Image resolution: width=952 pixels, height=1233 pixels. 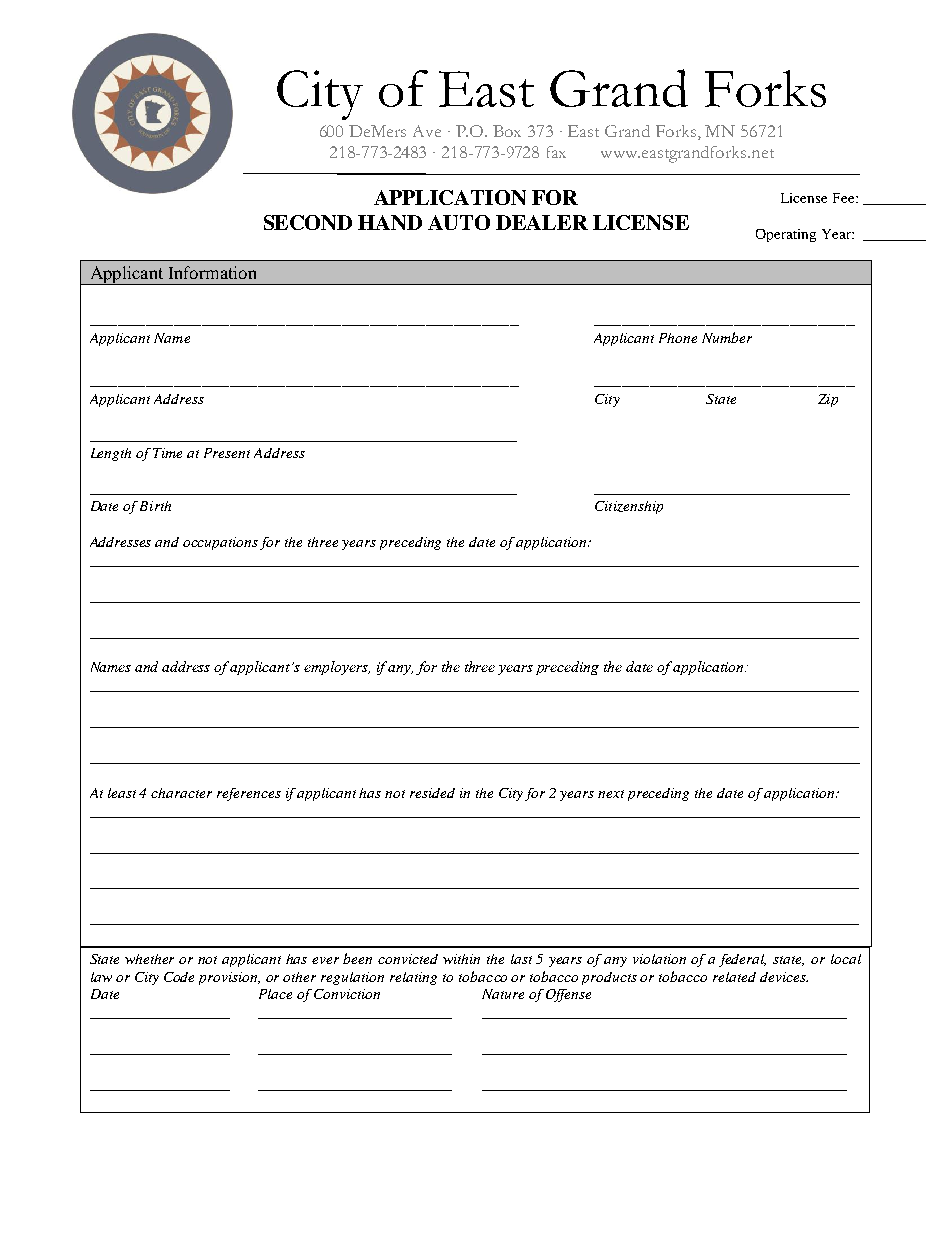 I want to click on resided, so click(x=432, y=793).
